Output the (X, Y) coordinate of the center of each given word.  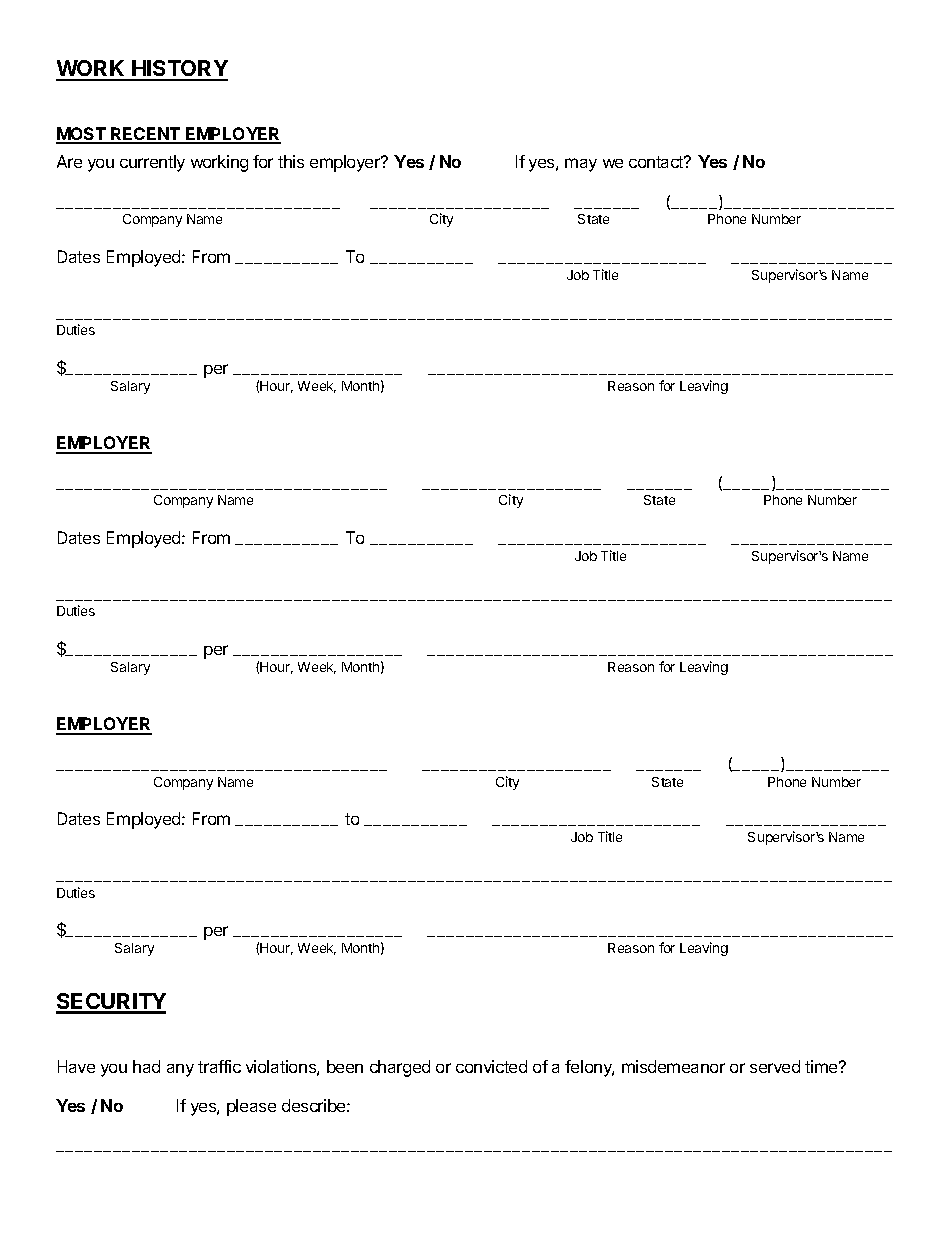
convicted (491, 1066)
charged (400, 1068)
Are (69, 161)
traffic (219, 1066)
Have (76, 1066)
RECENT (146, 135)
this (291, 161)
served (775, 1066)
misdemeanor (673, 1066)
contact (657, 162)
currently (152, 163)
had (146, 1066)
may (581, 165)
